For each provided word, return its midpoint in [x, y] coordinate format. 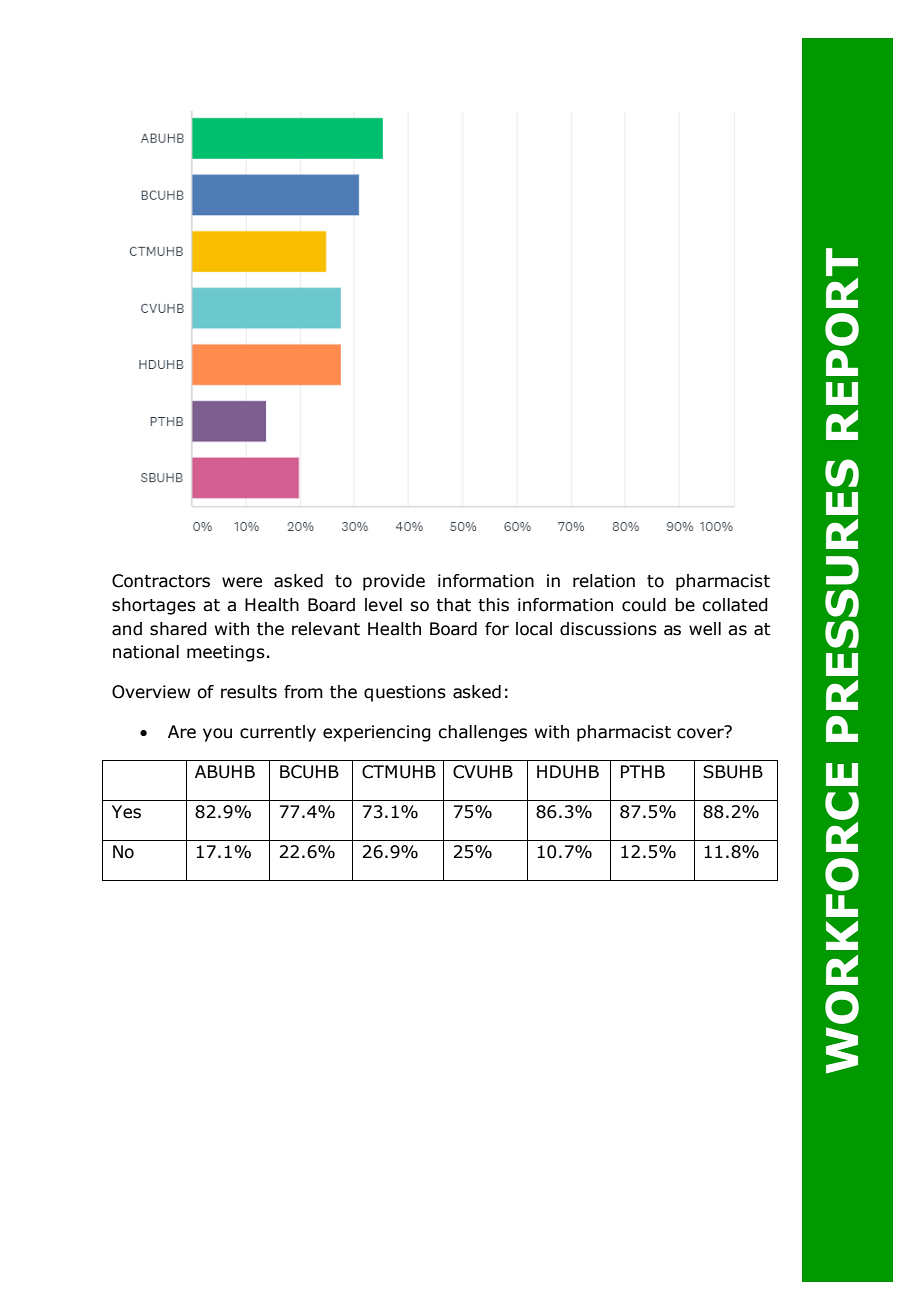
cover [701, 732]
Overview [151, 692]
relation [604, 581]
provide [394, 582]
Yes [126, 812]
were [242, 582]
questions [405, 693]
